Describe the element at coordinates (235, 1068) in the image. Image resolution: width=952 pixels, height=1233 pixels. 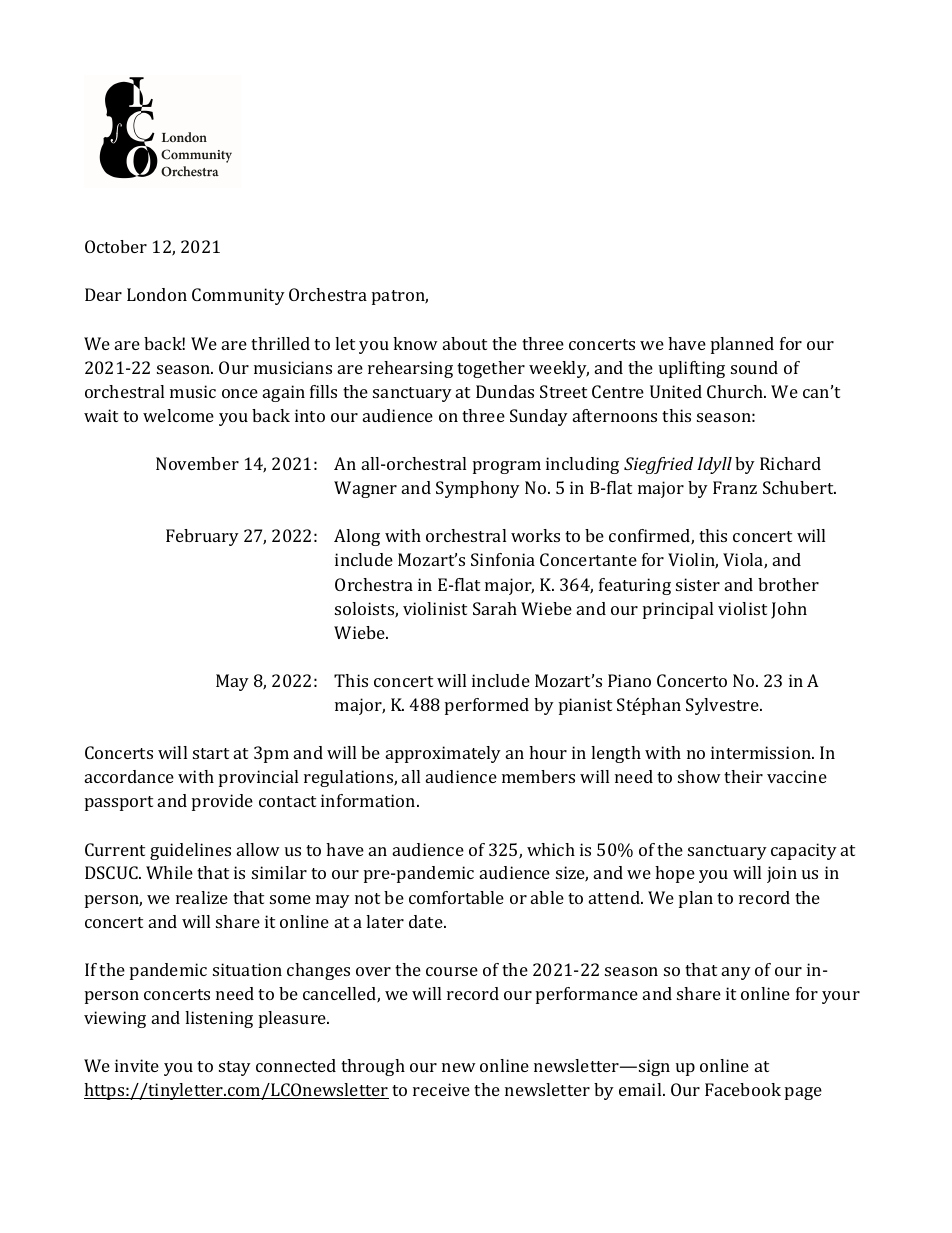
I see `stay` at that location.
